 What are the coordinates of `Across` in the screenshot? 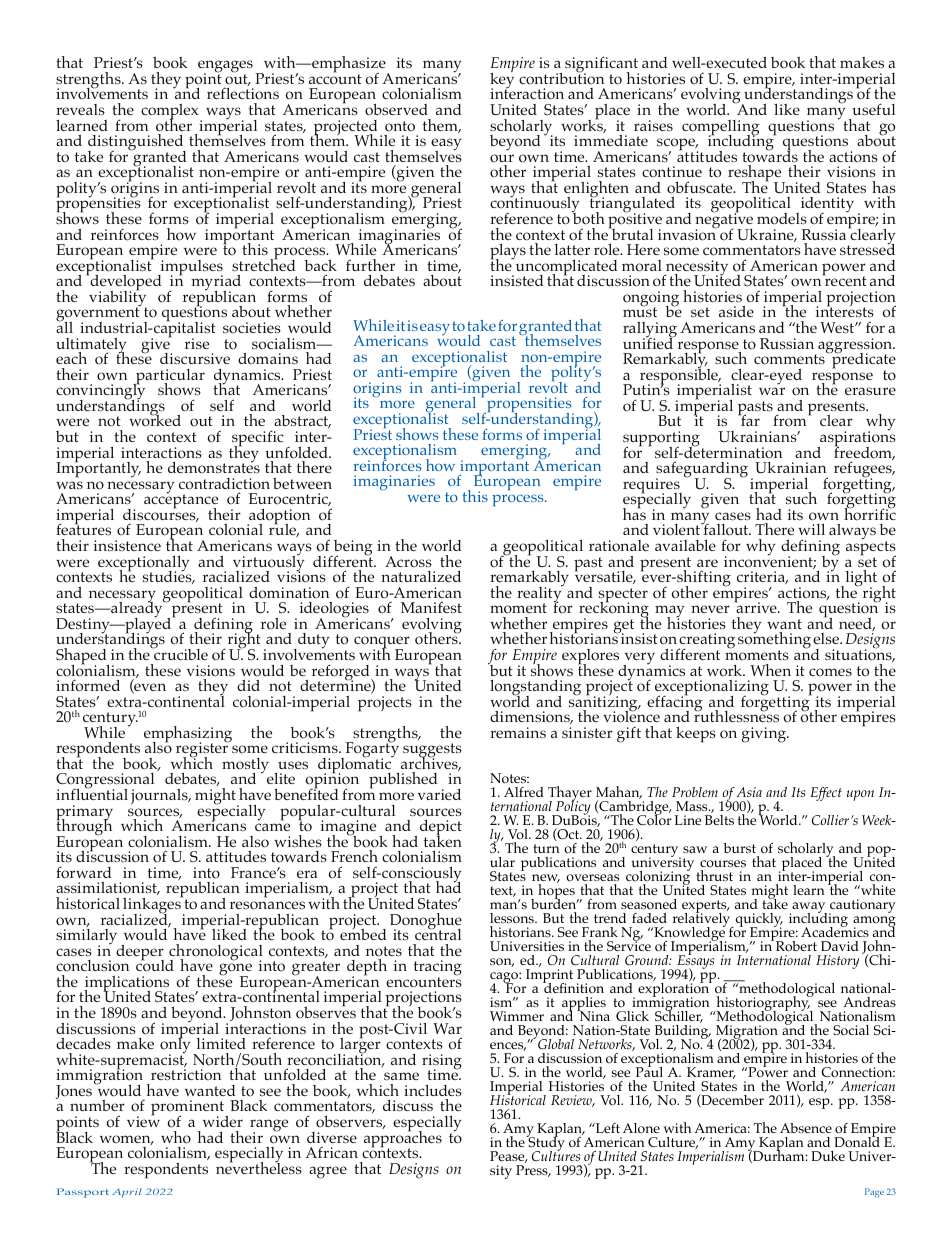 It's located at (408, 562).
